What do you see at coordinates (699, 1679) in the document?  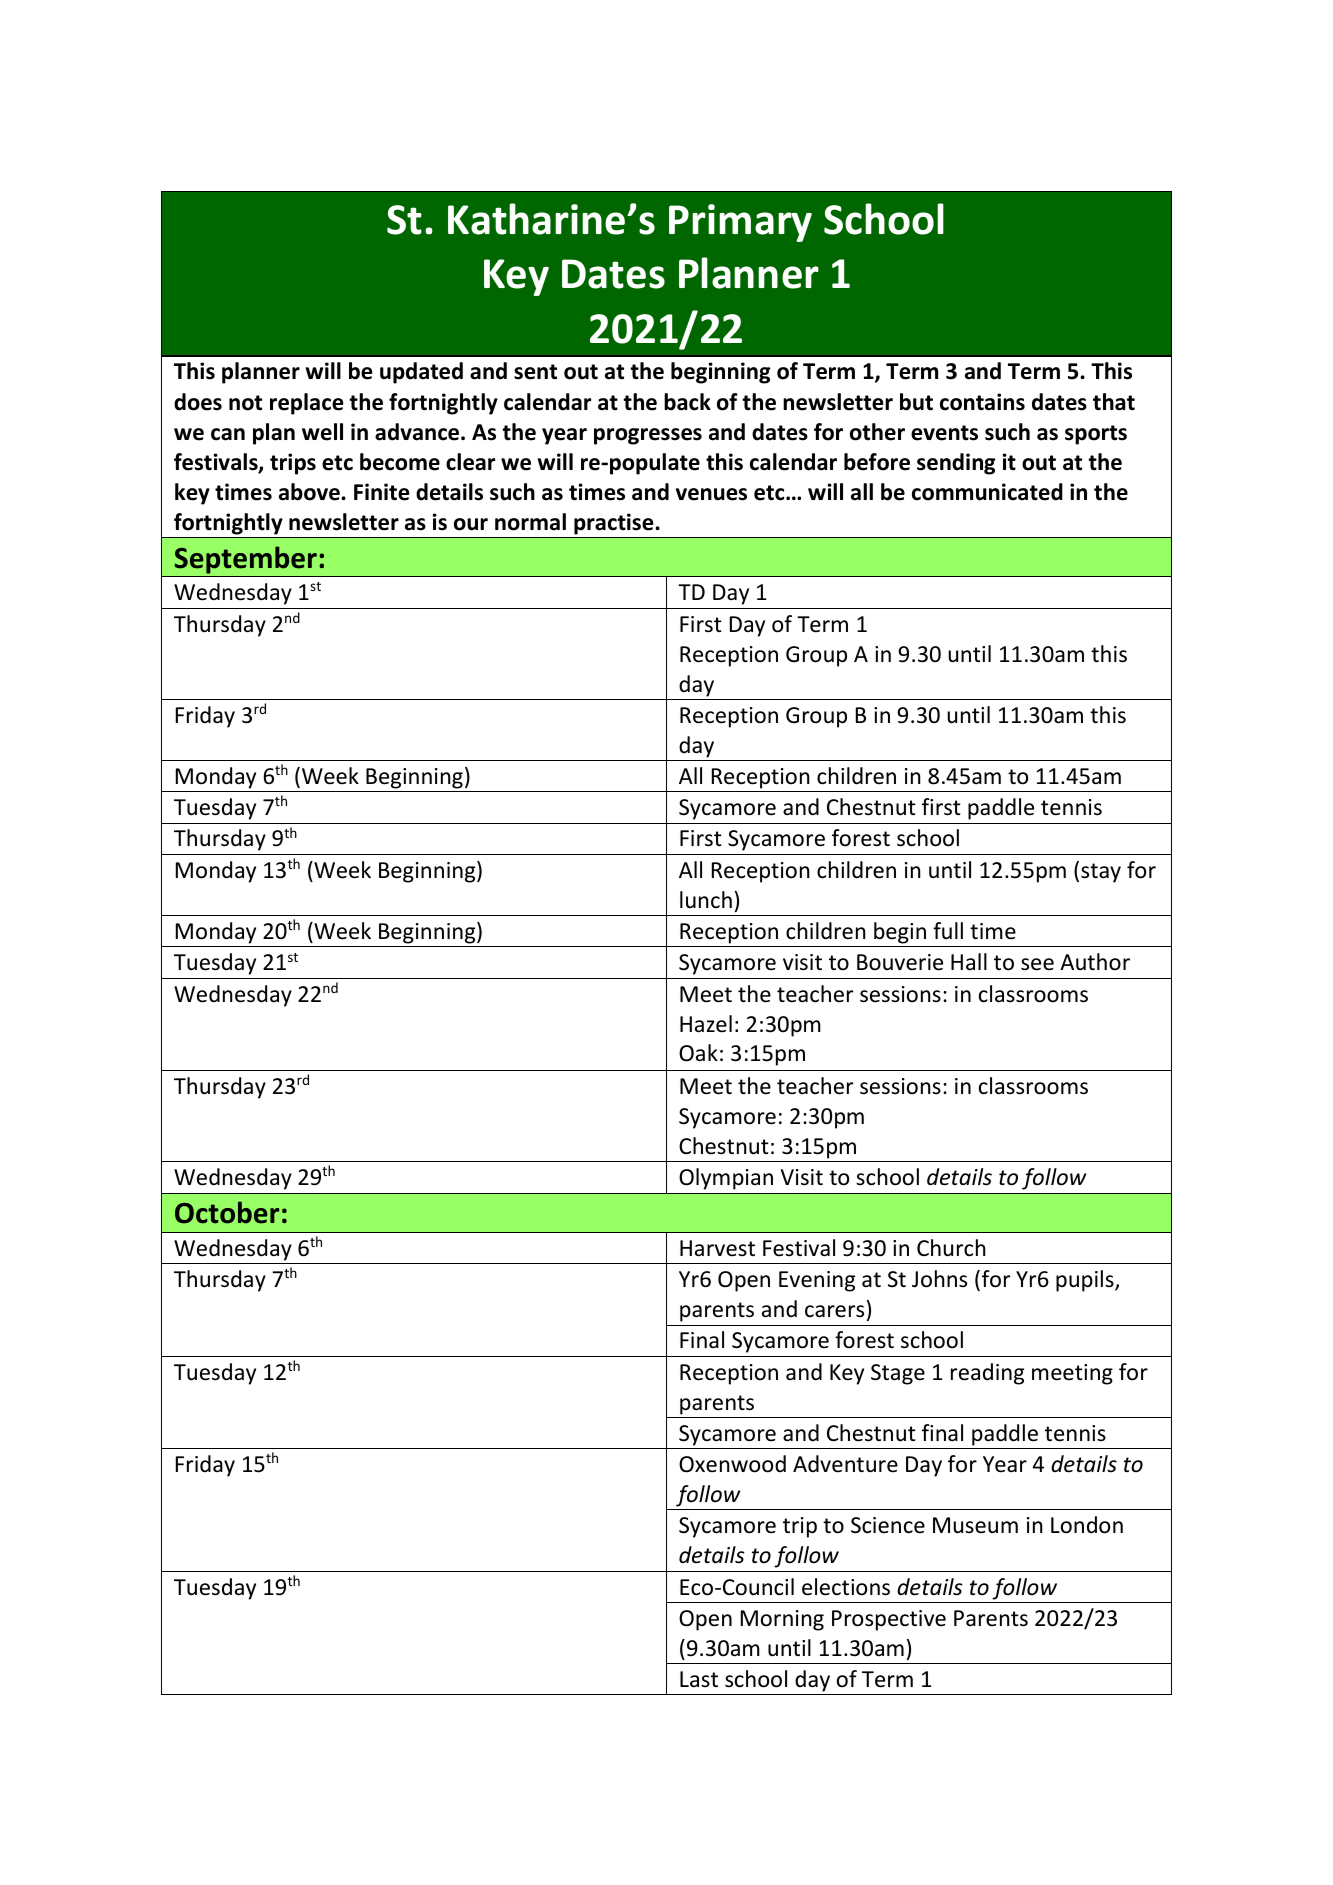 I see `Last` at bounding box center [699, 1679].
